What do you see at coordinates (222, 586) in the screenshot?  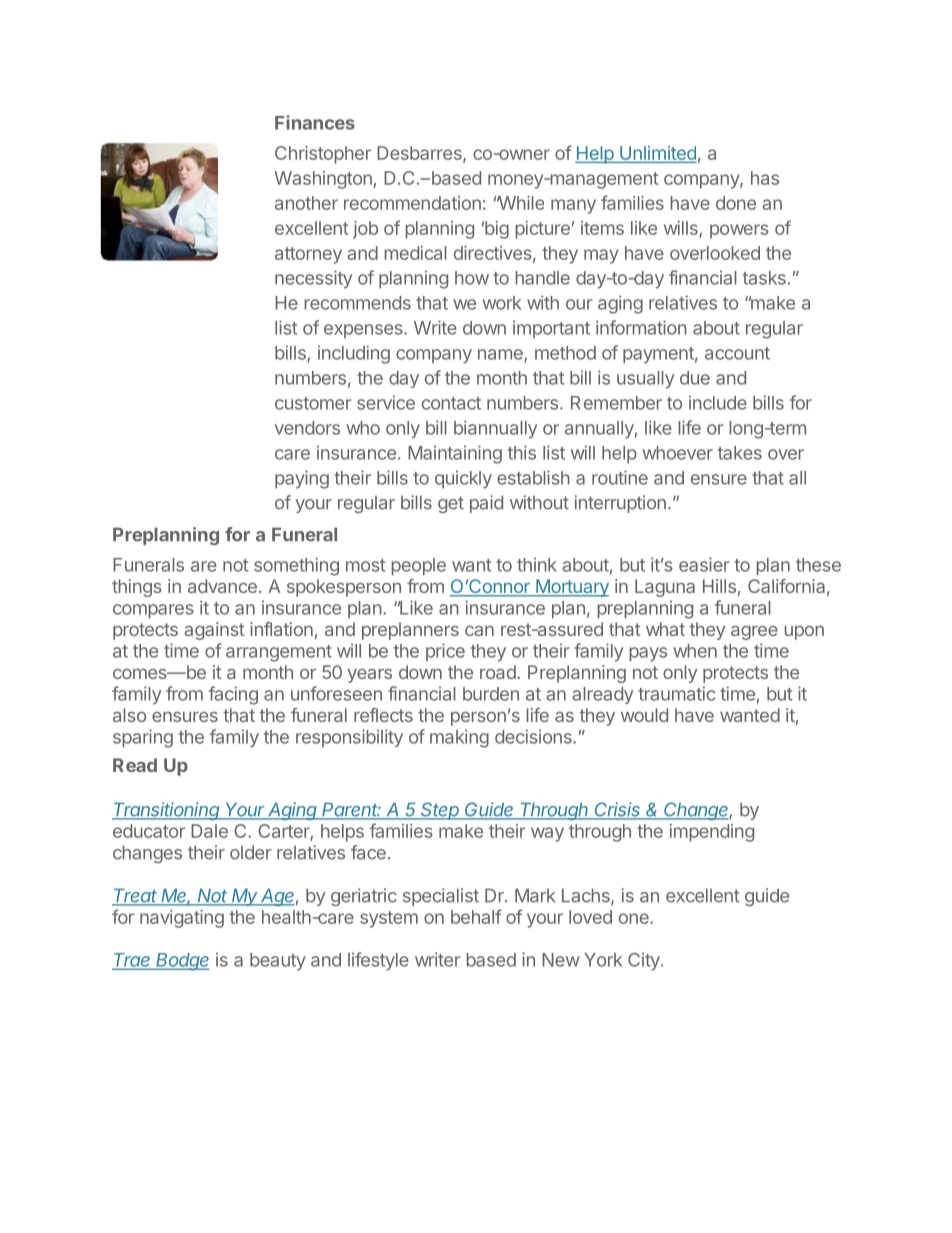 I see `advance` at bounding box center [222, 586].
